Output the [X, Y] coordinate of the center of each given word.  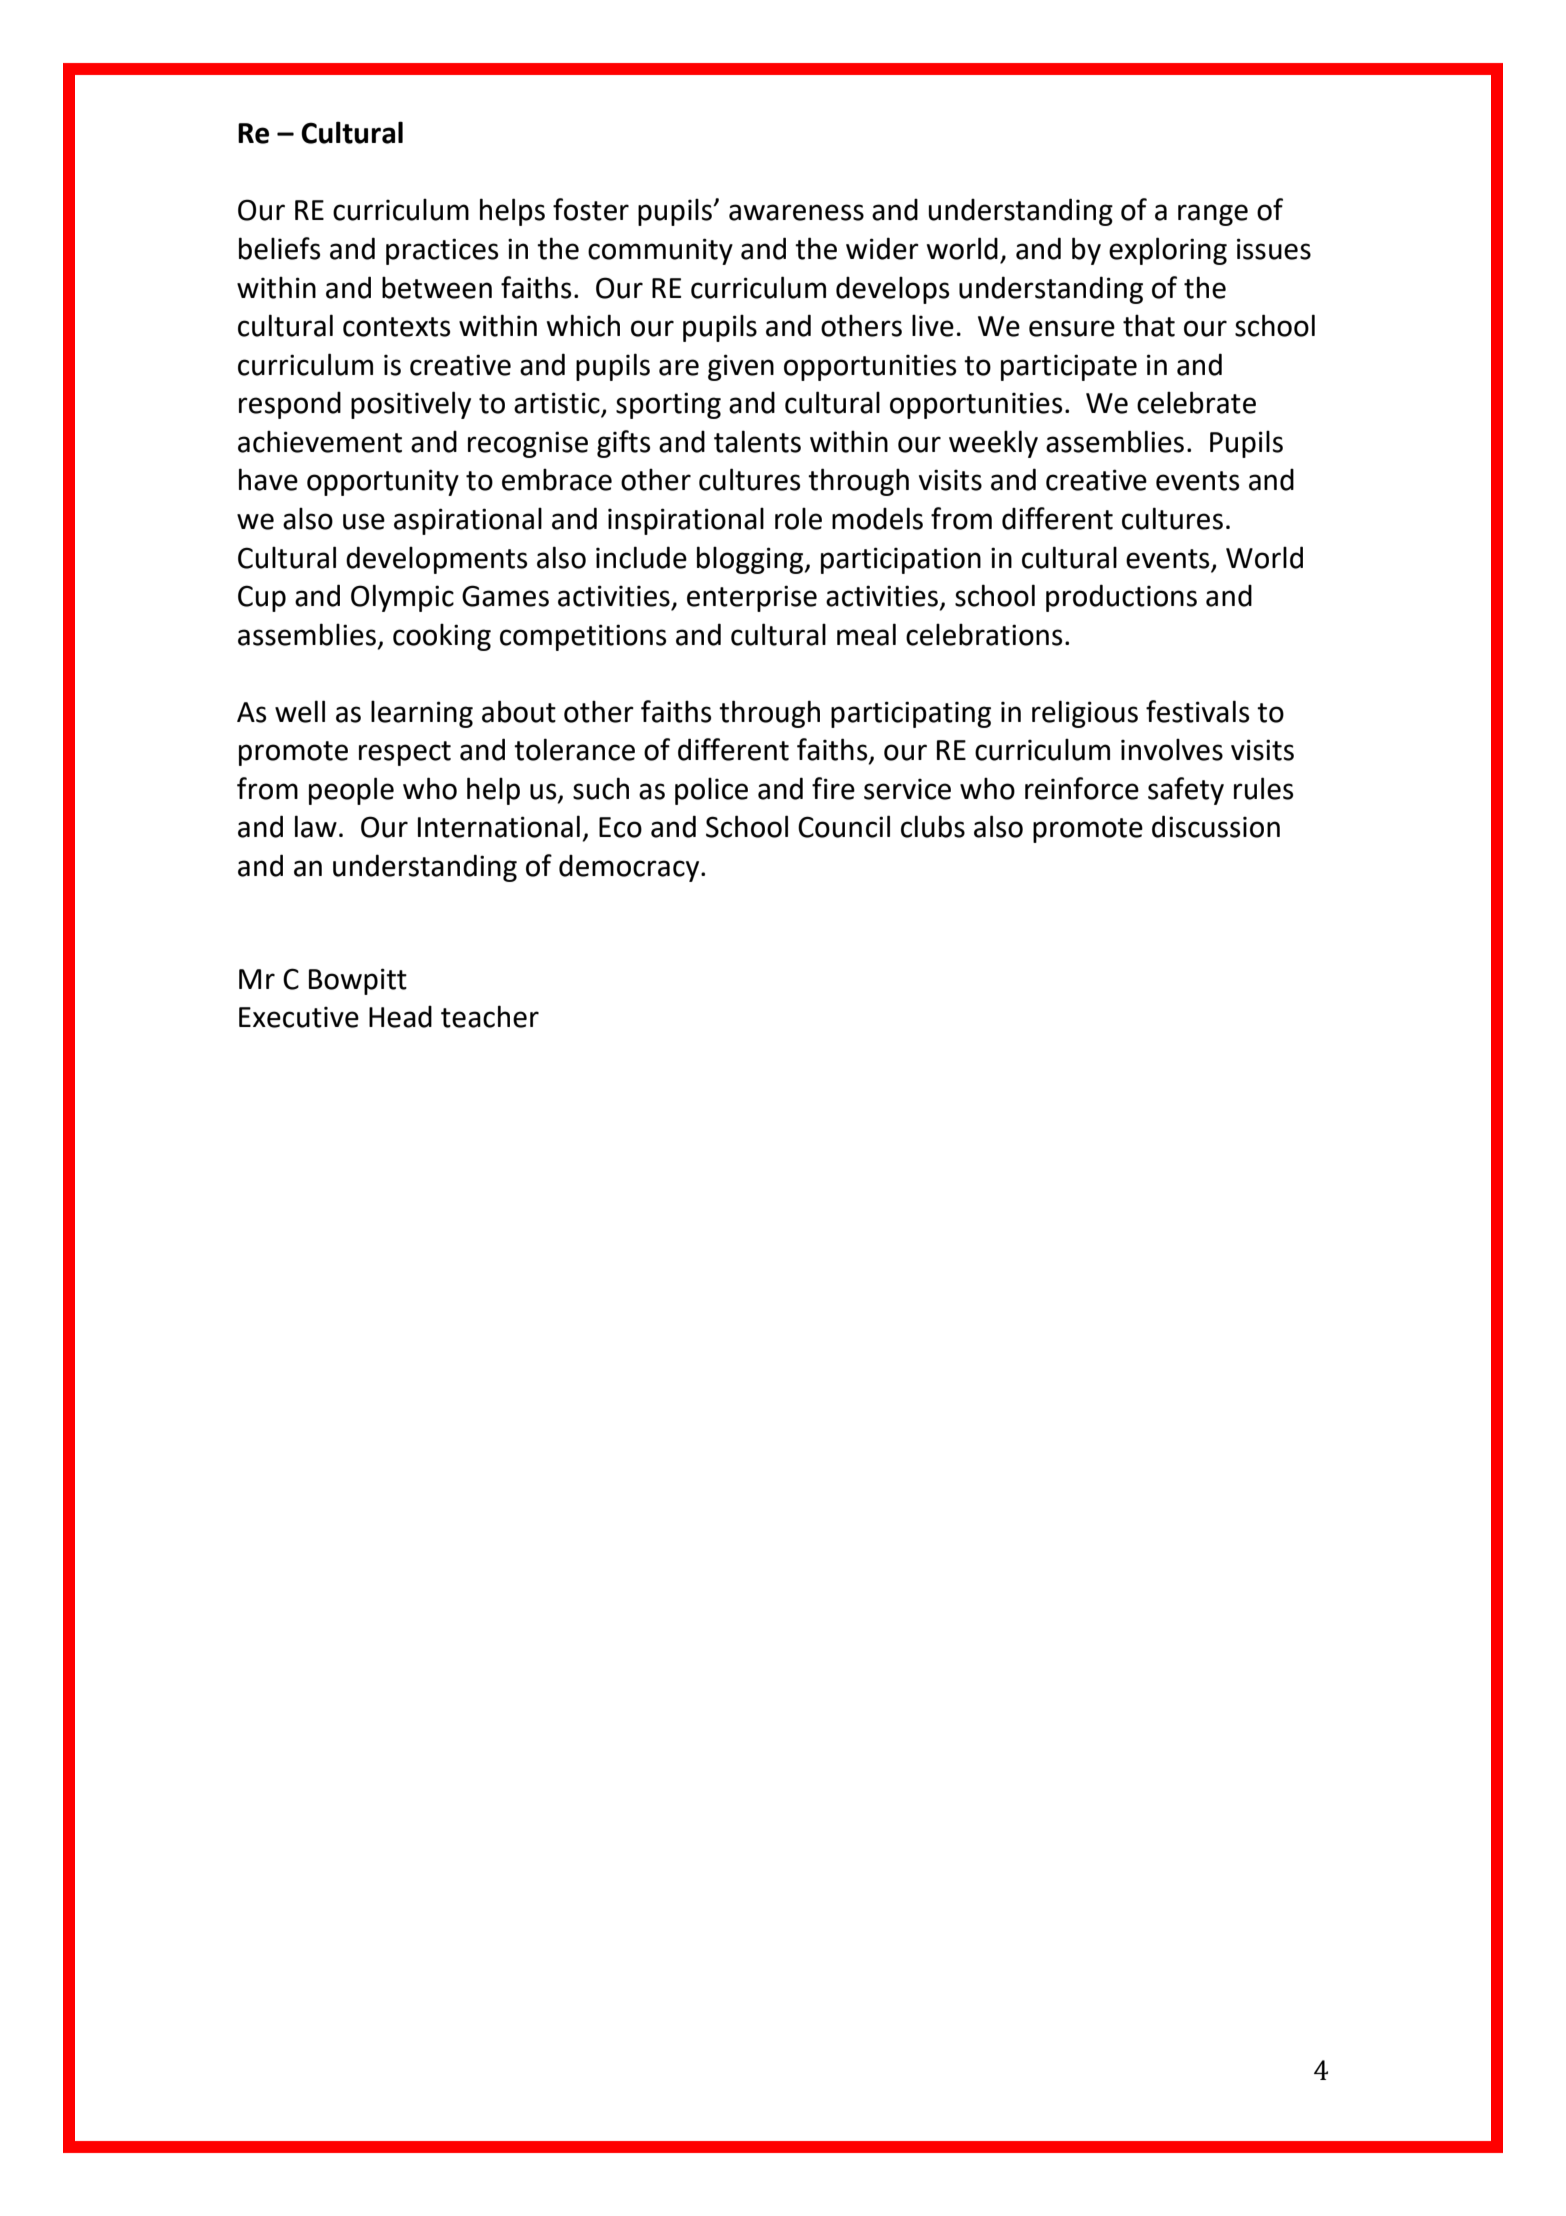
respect [405, 753]
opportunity [383, 482]
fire [833, 788]
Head [400, 1016]
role [798, 518]
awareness [796, 212]
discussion [1216, 826]
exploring [1168, 251]
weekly [993, 444]
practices [442, 251]
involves [1172, 749]
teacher [490, 1016]
